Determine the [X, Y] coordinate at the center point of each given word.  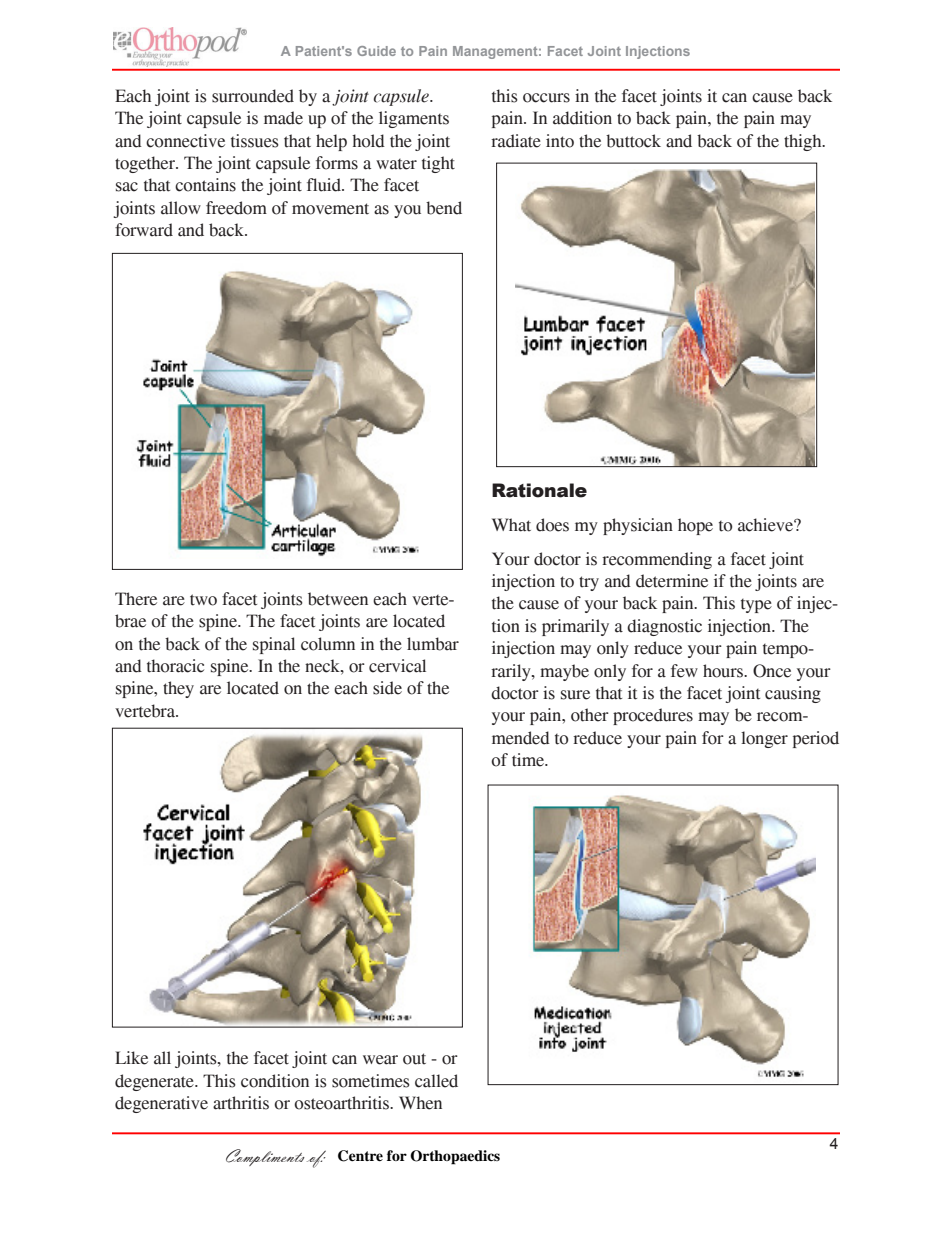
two [203, 600]
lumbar [433, 644]
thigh [804, 142]
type [756, 606]
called [436, 1081]
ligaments [414, 119]
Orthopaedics [455, 1157]
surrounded [253, 96]
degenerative [161, 1104]
